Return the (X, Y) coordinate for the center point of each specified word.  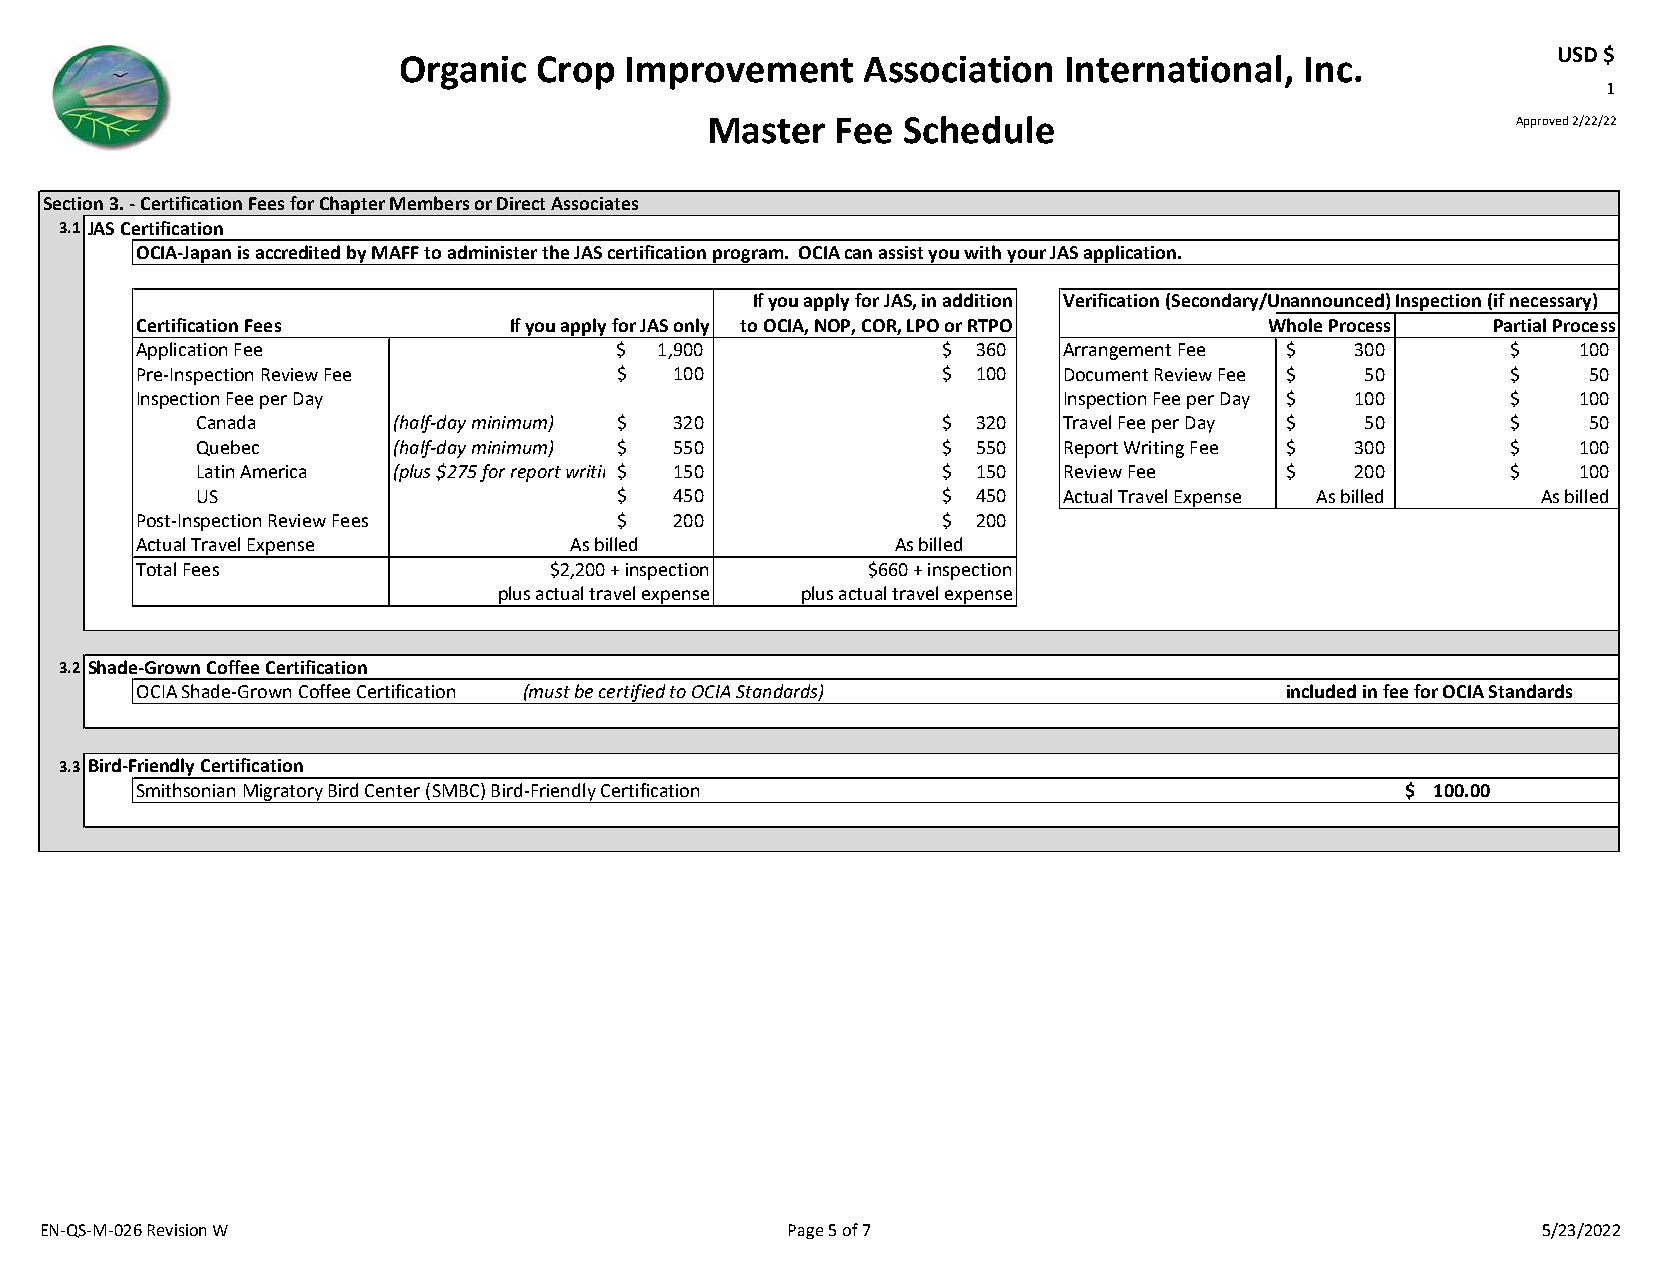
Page (806, 1231)
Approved (1542, 122)
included (1321, 691)
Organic (463, 73)
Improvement (740, 73)
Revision (177, 1230)
